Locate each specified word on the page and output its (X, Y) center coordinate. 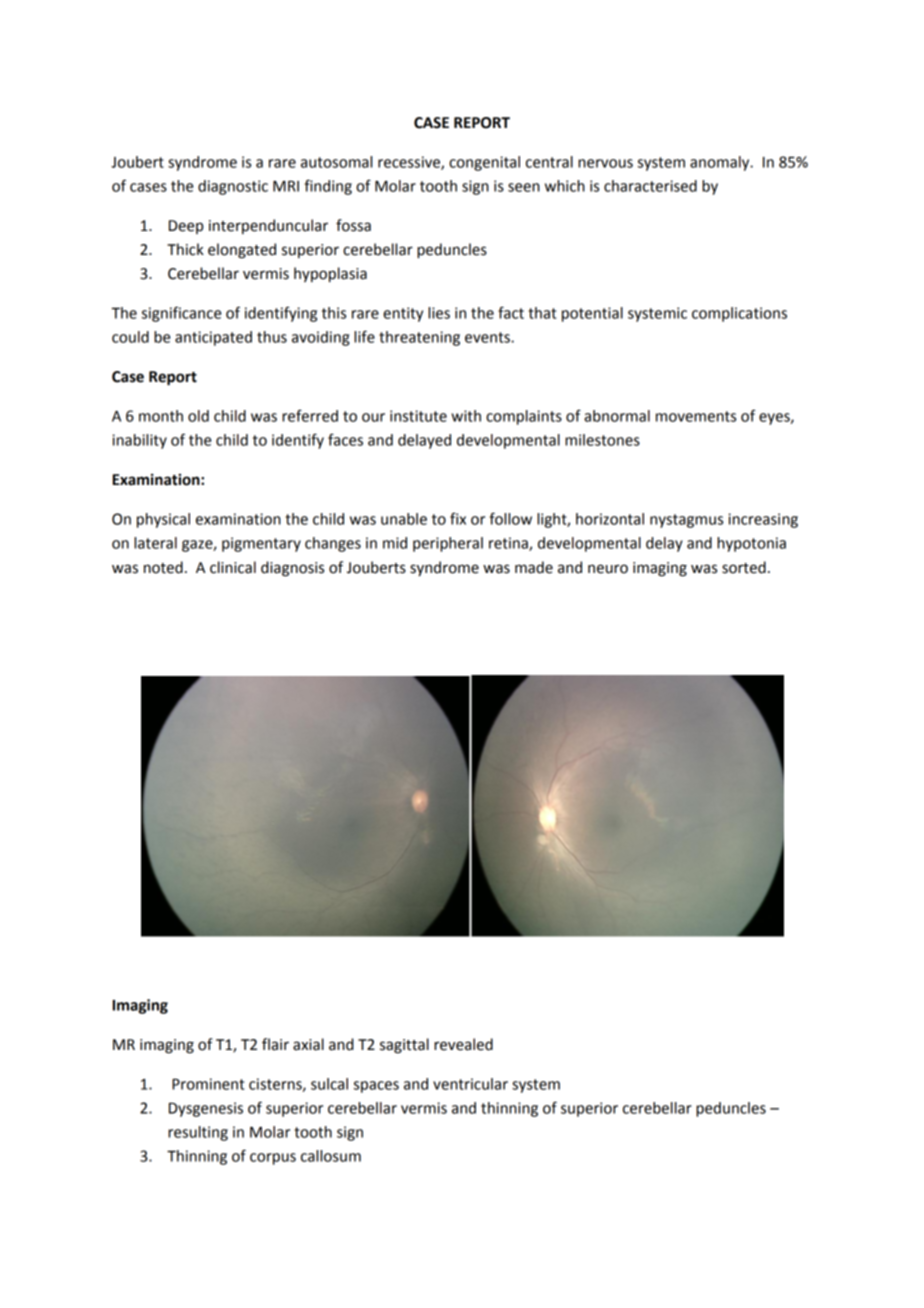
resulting (198, 1133)
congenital (484, 163)
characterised (650, 186)
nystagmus (686, 521)
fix (458, 519)
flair (275, 1044)
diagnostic (233, 187)
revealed (463, 1044)
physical (163, 520)
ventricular (470, 1084)
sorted (744, 567)
